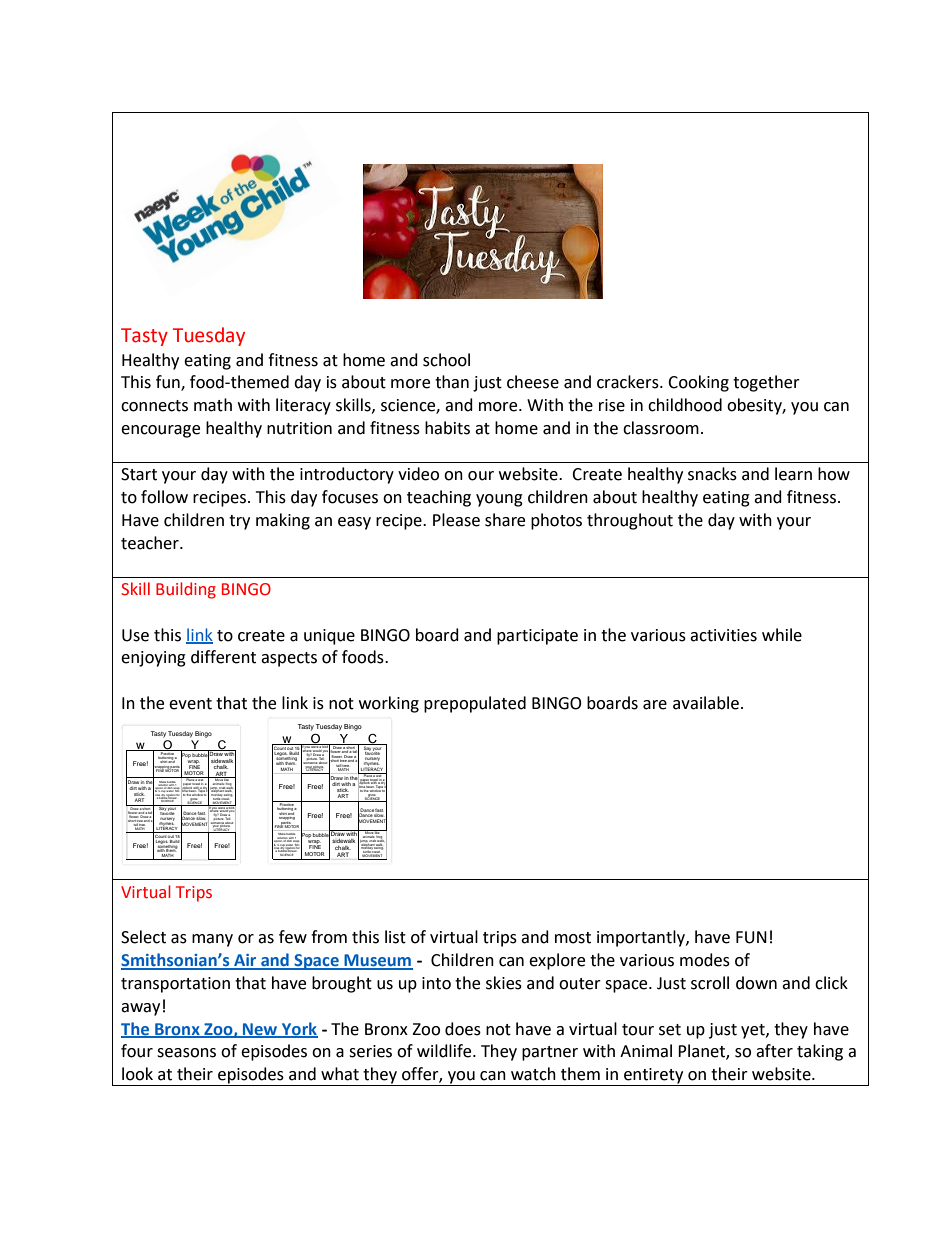 This image has height=1233, width=952. Describe the element at coordinates (389, 704) in the image. I see `working` at that location.
